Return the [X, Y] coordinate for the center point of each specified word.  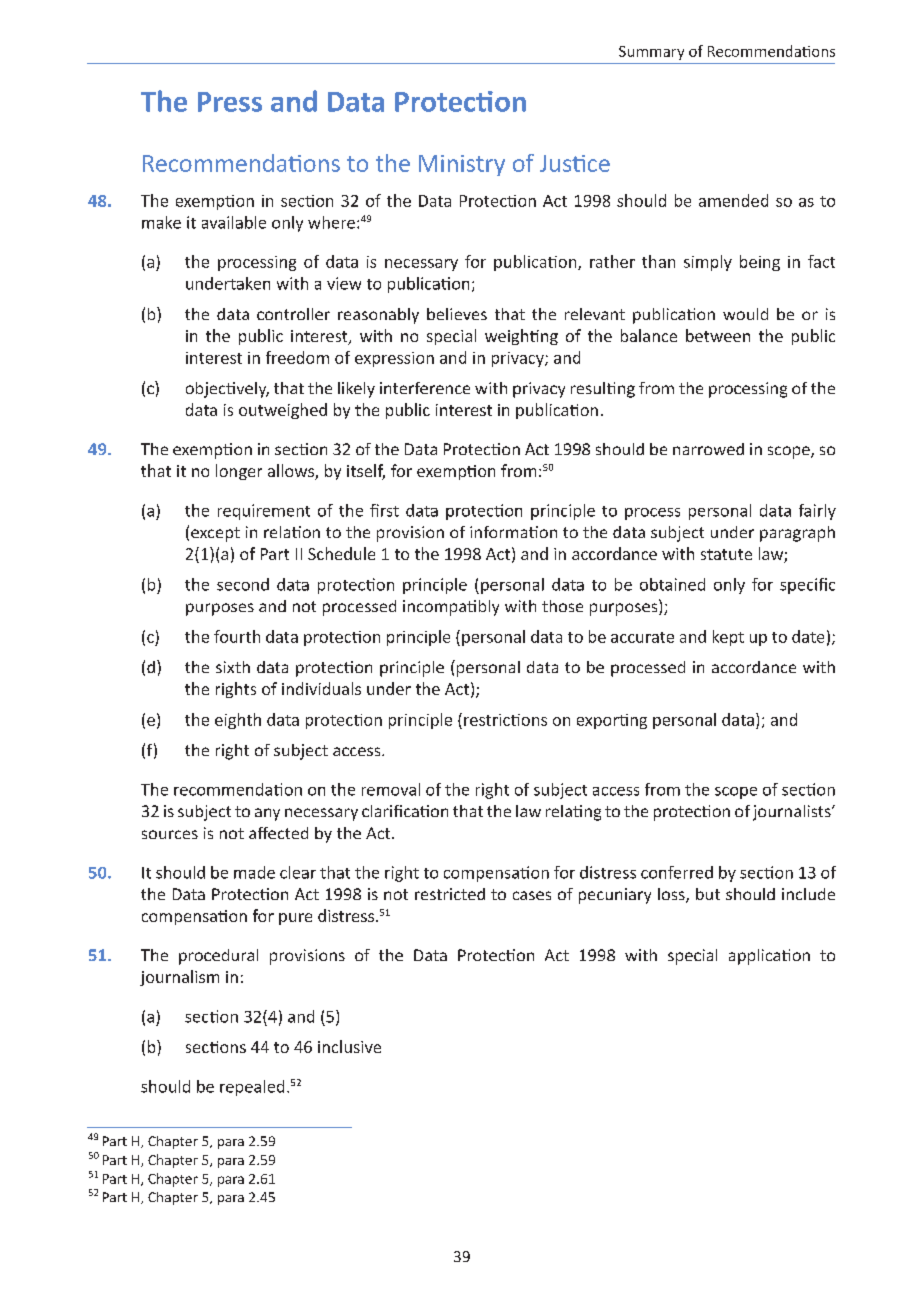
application [769, 957]
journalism [179, 978]
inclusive [349, 1046]
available [234, 222]
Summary [651, 53]
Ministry [462, 165]
